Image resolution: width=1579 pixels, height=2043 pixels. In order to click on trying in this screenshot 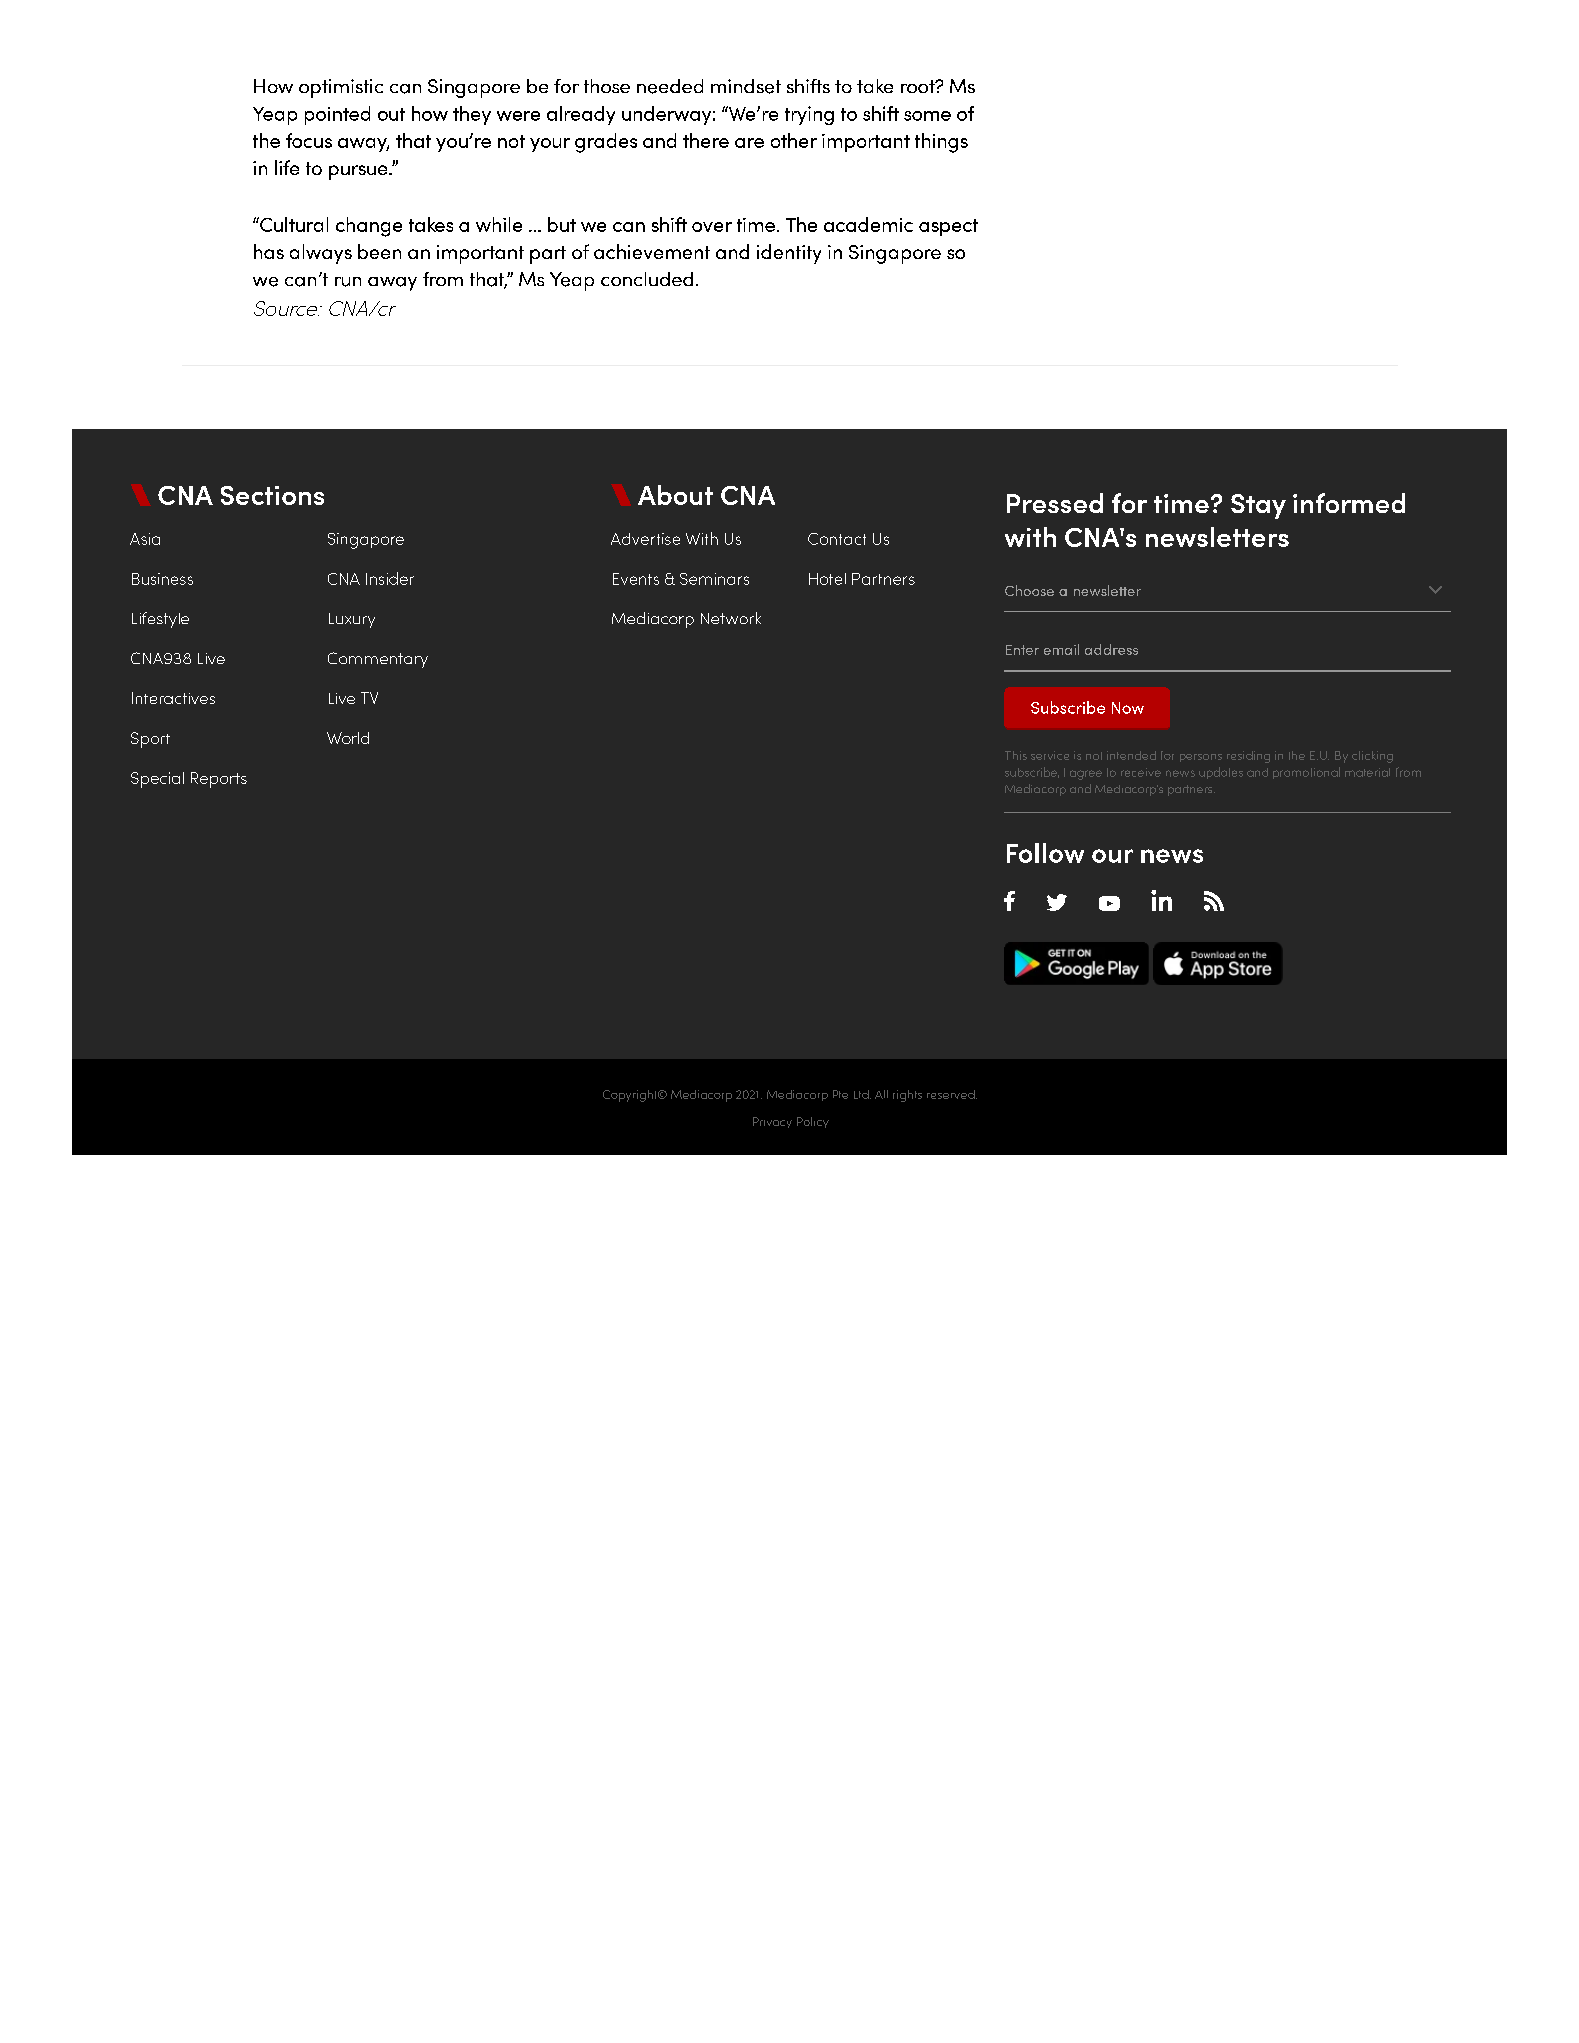, I will do `click(809, 115)`.
